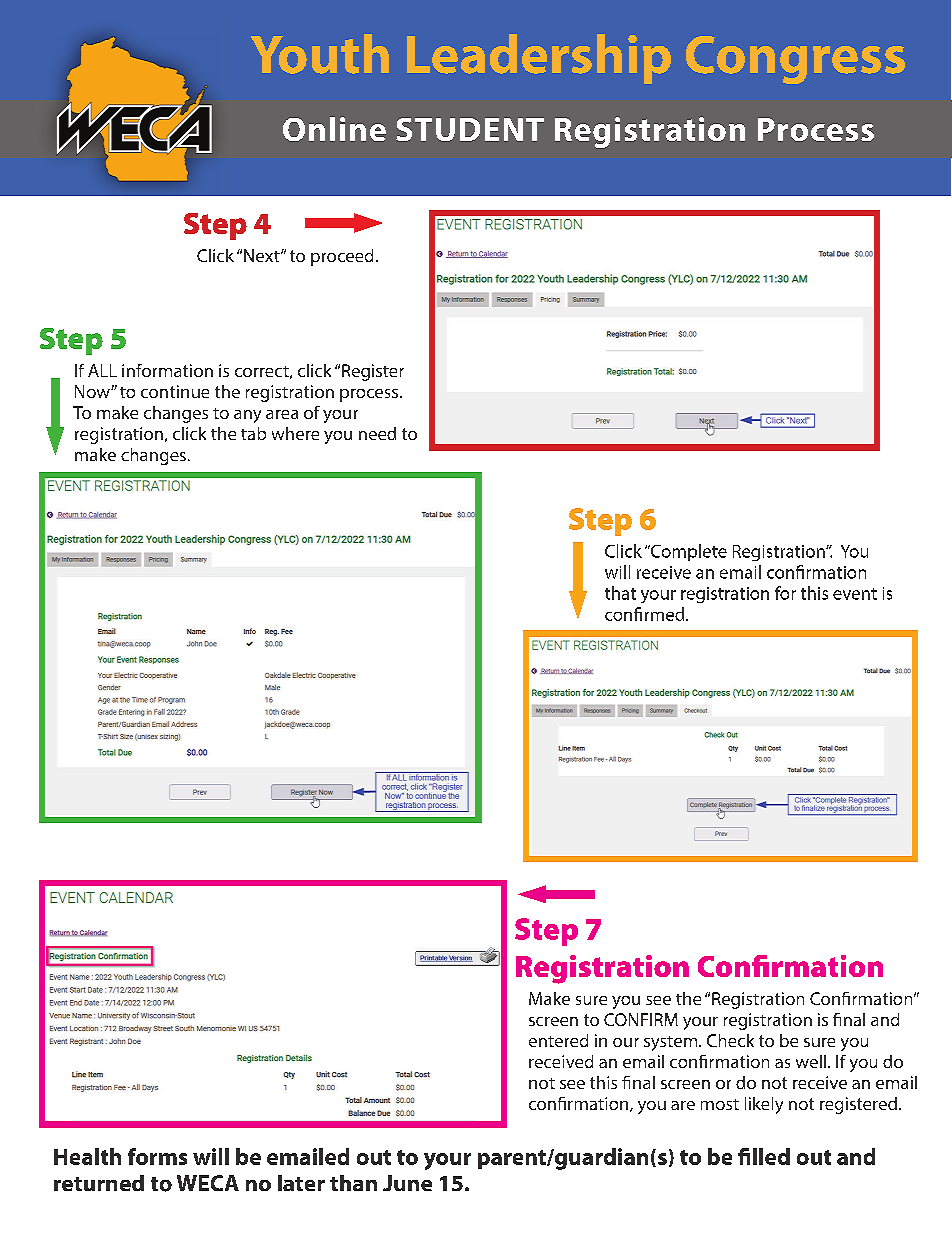 The image size is (952, 1233). I want to click on Next, so click(263, 255).
